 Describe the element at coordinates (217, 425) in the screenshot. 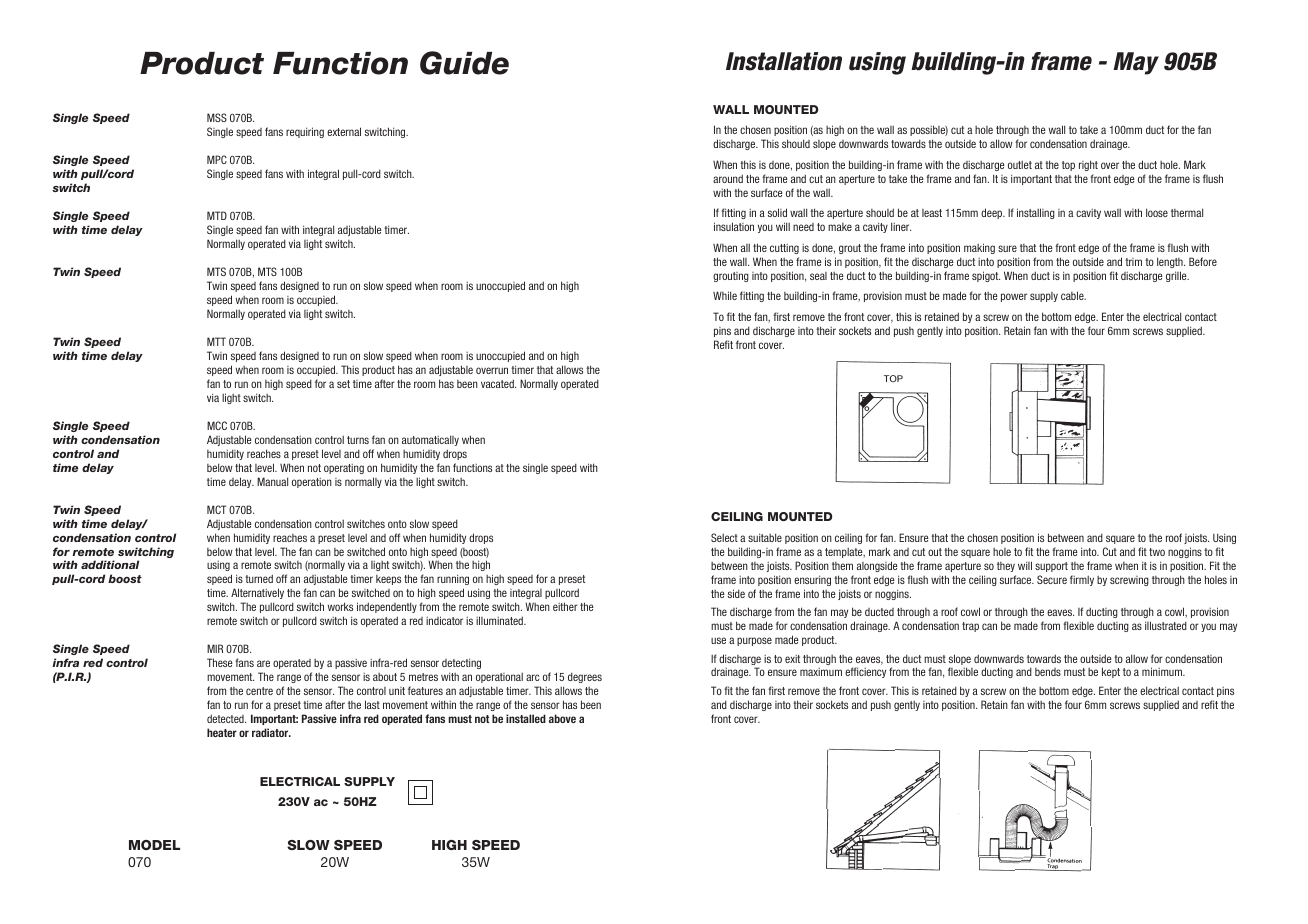

I see `MCC` at that location.
